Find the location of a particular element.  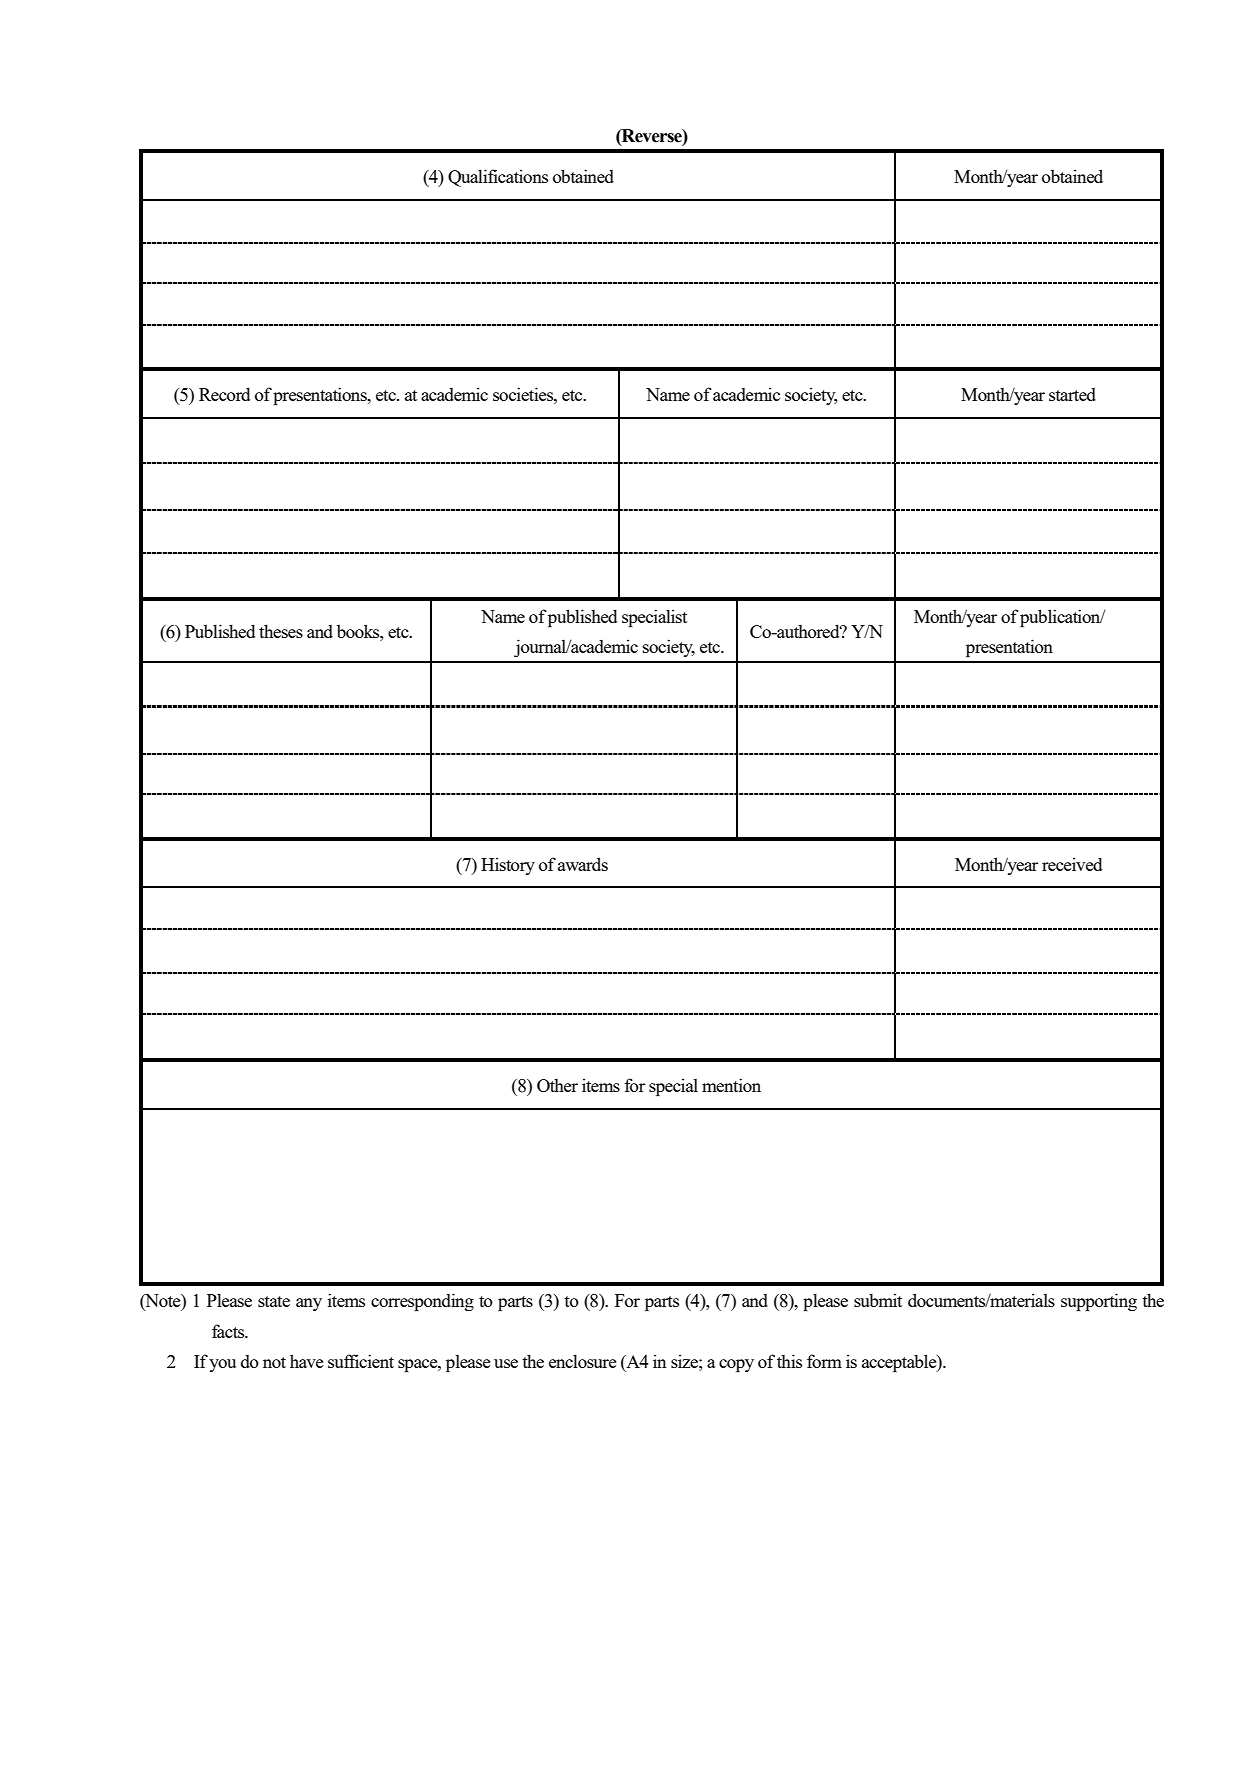

theses is located at coordinates (281, 631).
